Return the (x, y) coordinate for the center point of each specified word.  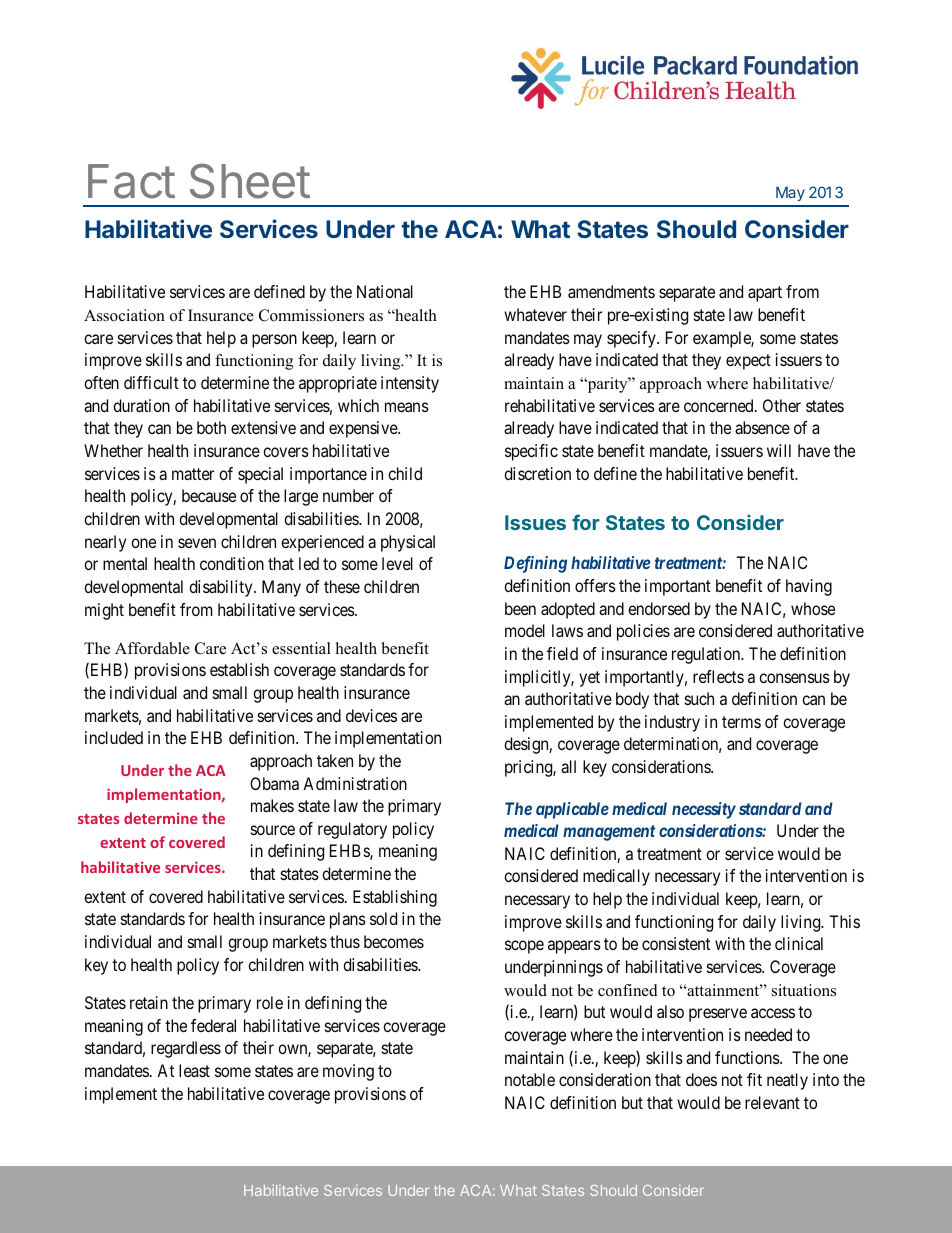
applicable (572, 810)
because (209, 495)
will (779, 450)
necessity (704, 810)
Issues (535, 522)
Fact (131, 181)
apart (765, 294)
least (194, 1070)
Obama (274, 783)
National (385, 291)
